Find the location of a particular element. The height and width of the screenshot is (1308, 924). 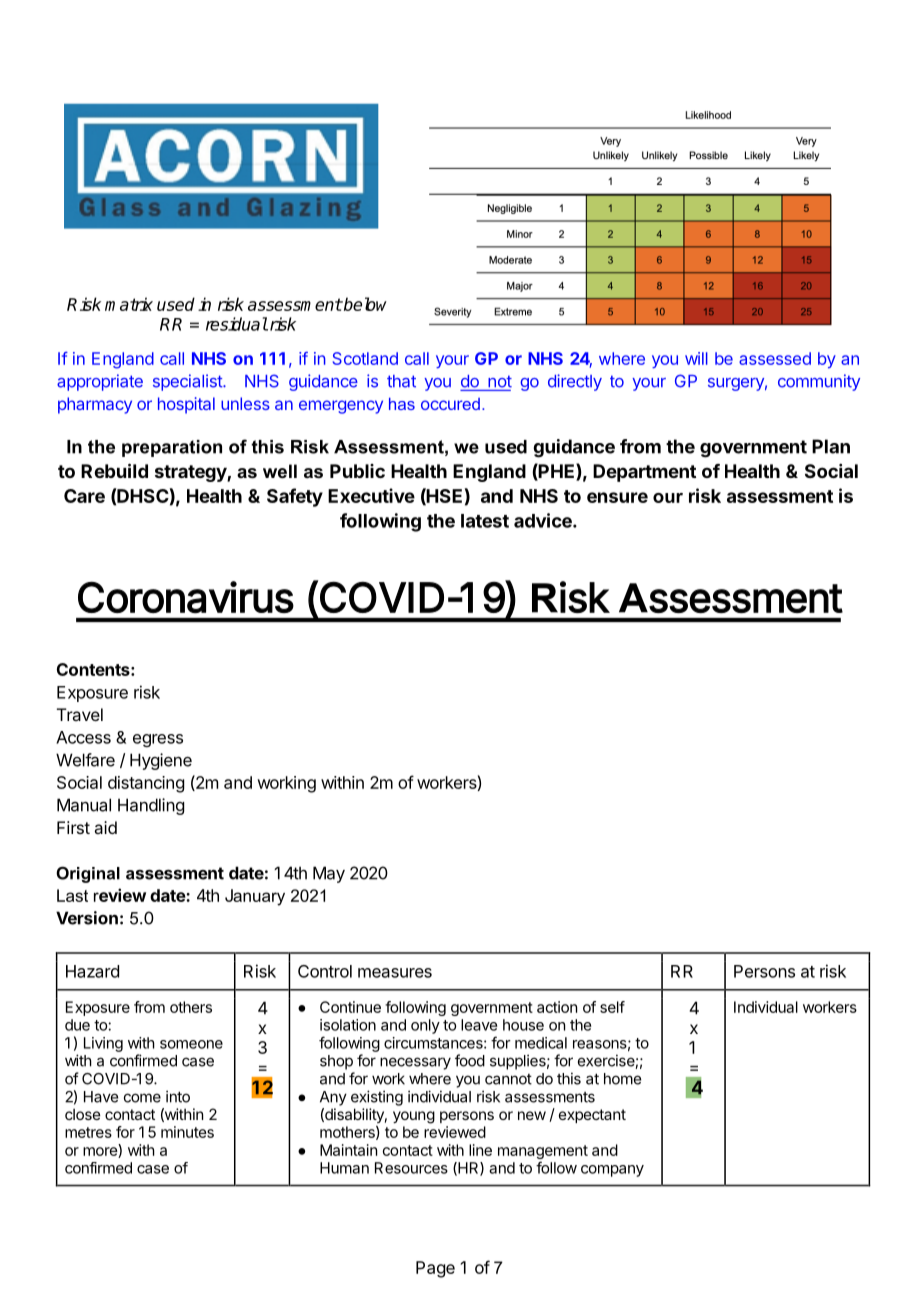

Page is located at coordinates (435, 1269).
